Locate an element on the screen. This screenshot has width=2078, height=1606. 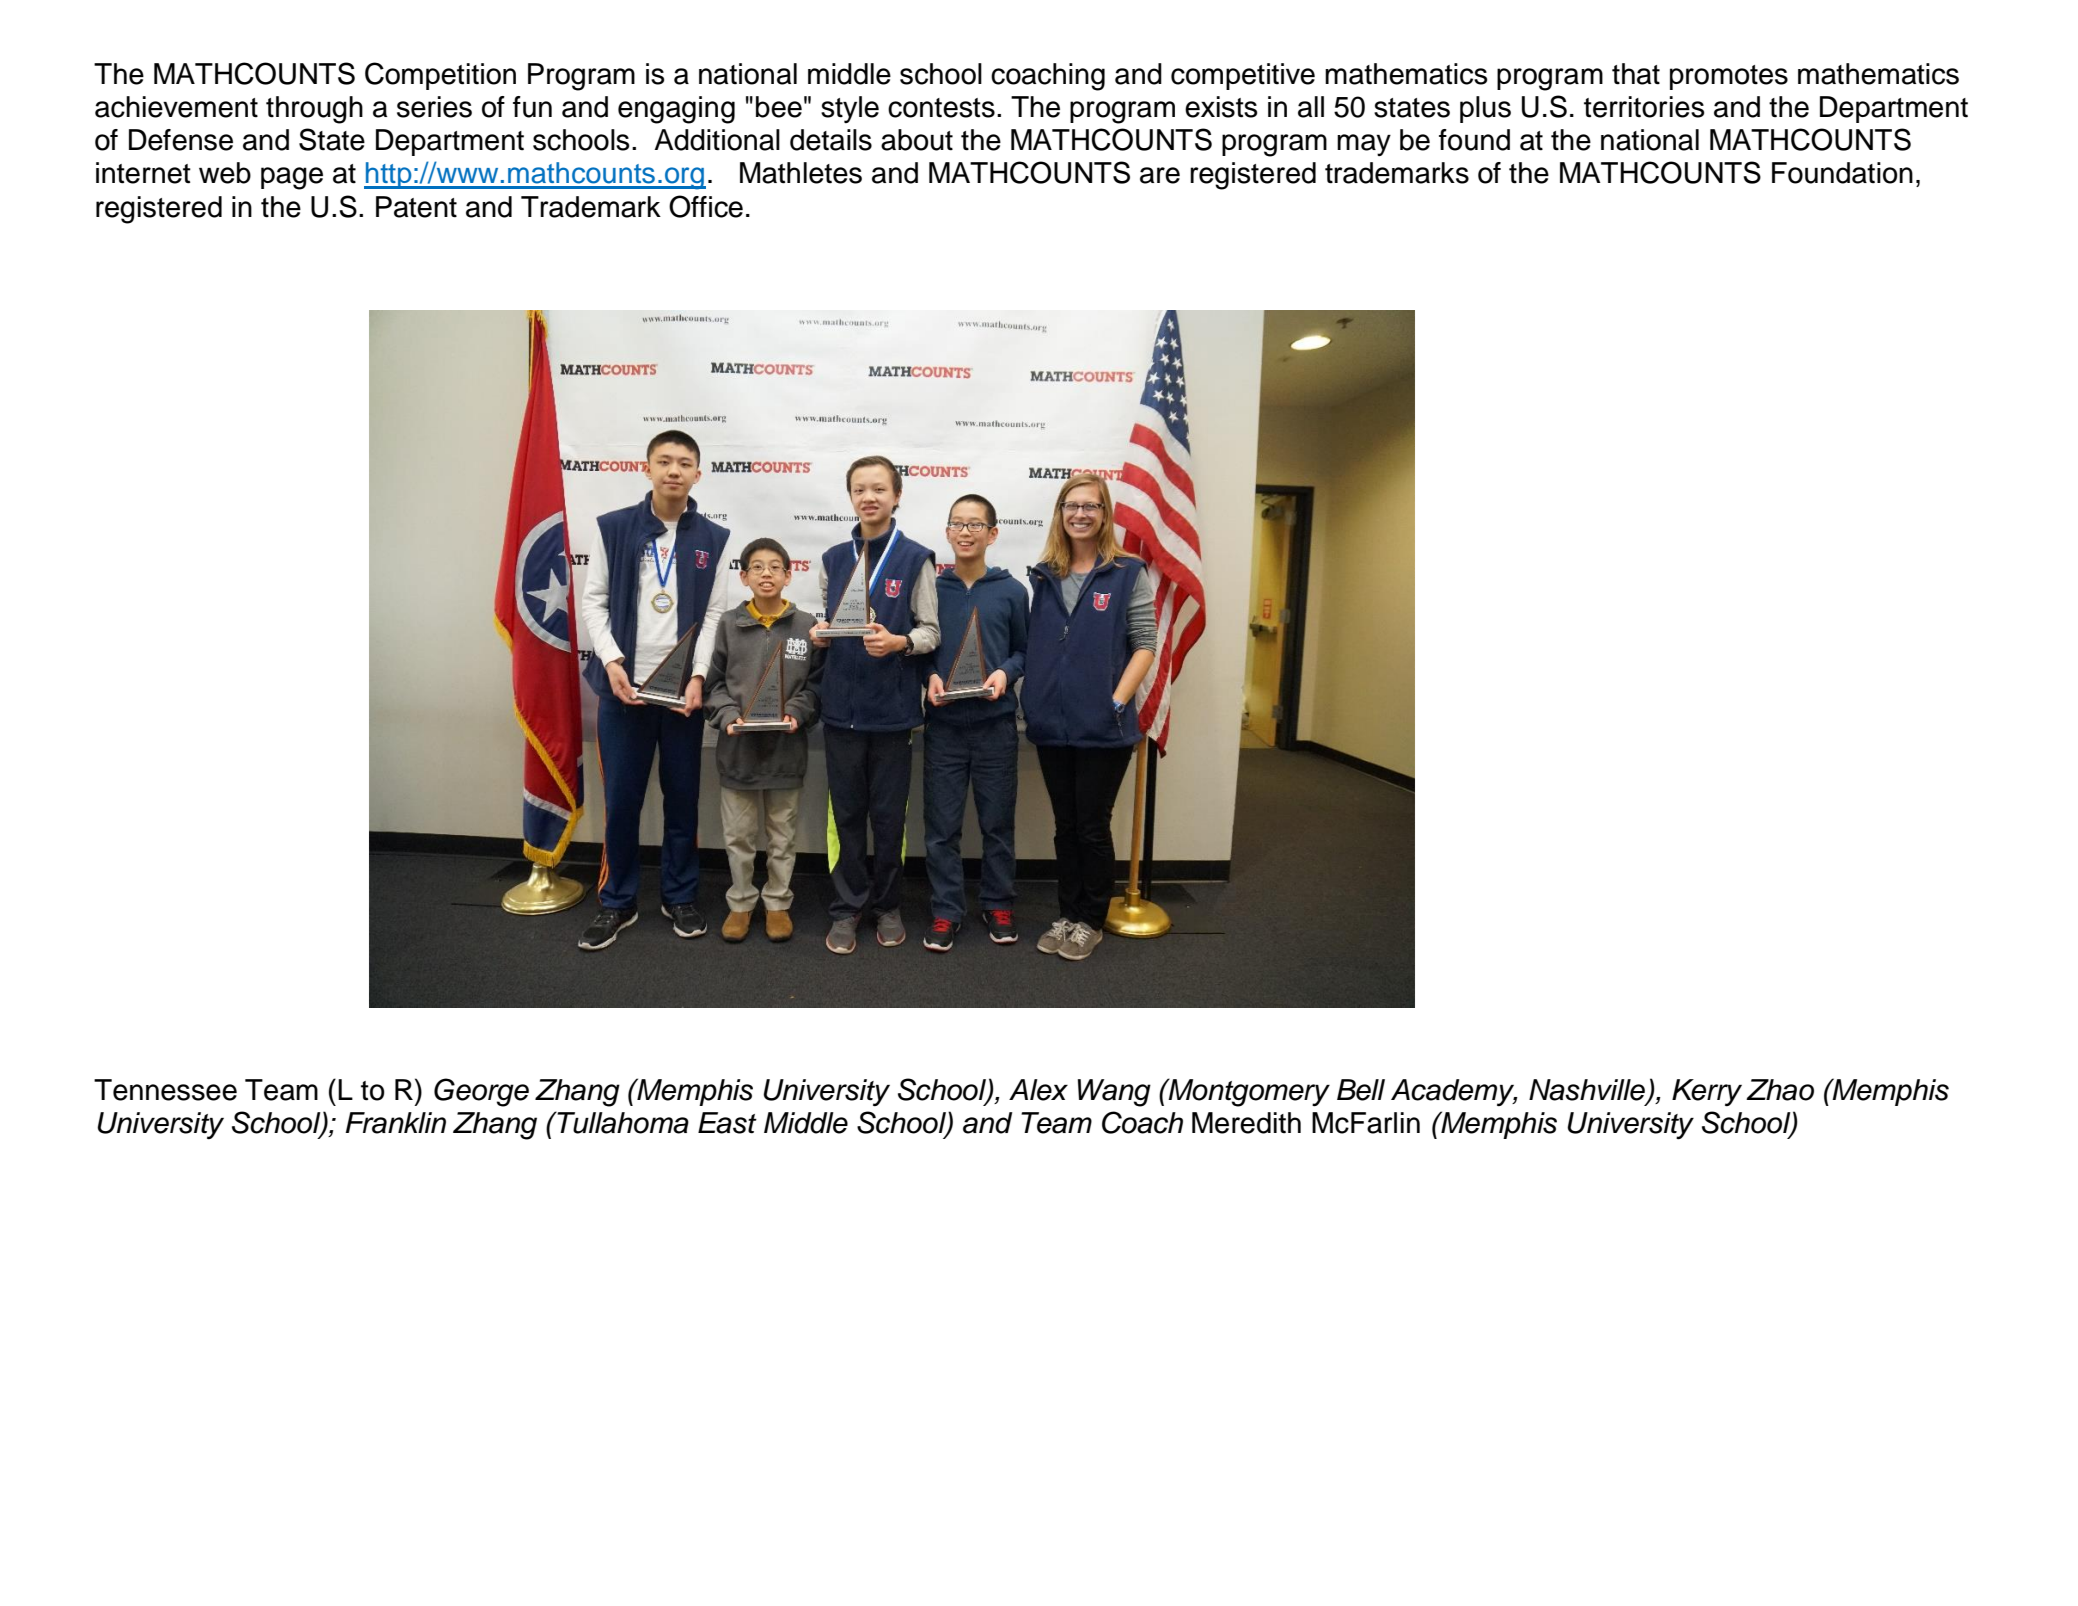
are is located at coordinates (1160, 175).
